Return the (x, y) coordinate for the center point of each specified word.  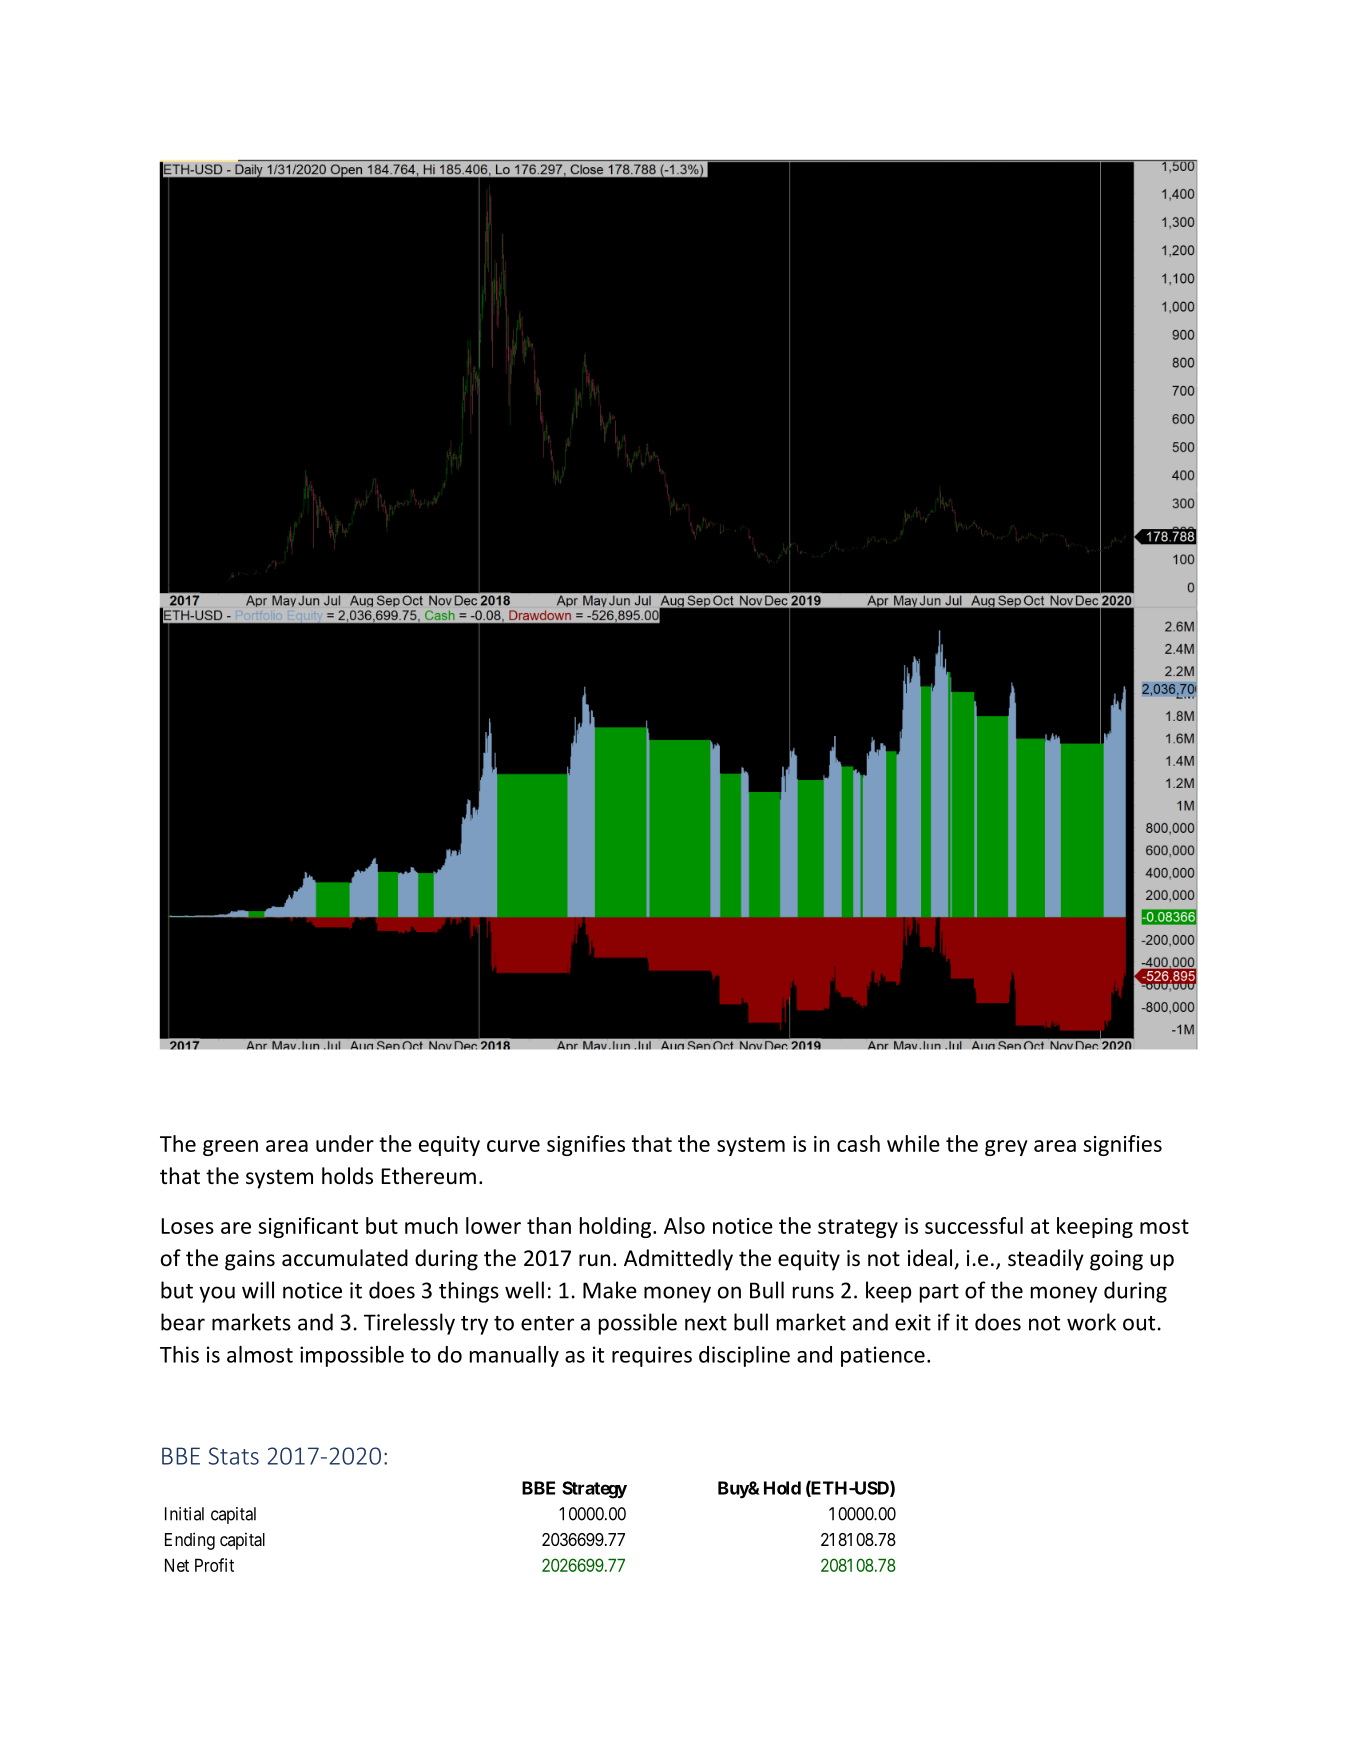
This (179, 1354)
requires (652, 1356)
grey (1006, 1148)
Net (177, 1565)
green (230, 1148)
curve (513, 1146)
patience (883, 1356)
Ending (190, 1541)
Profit (214, 1565)
